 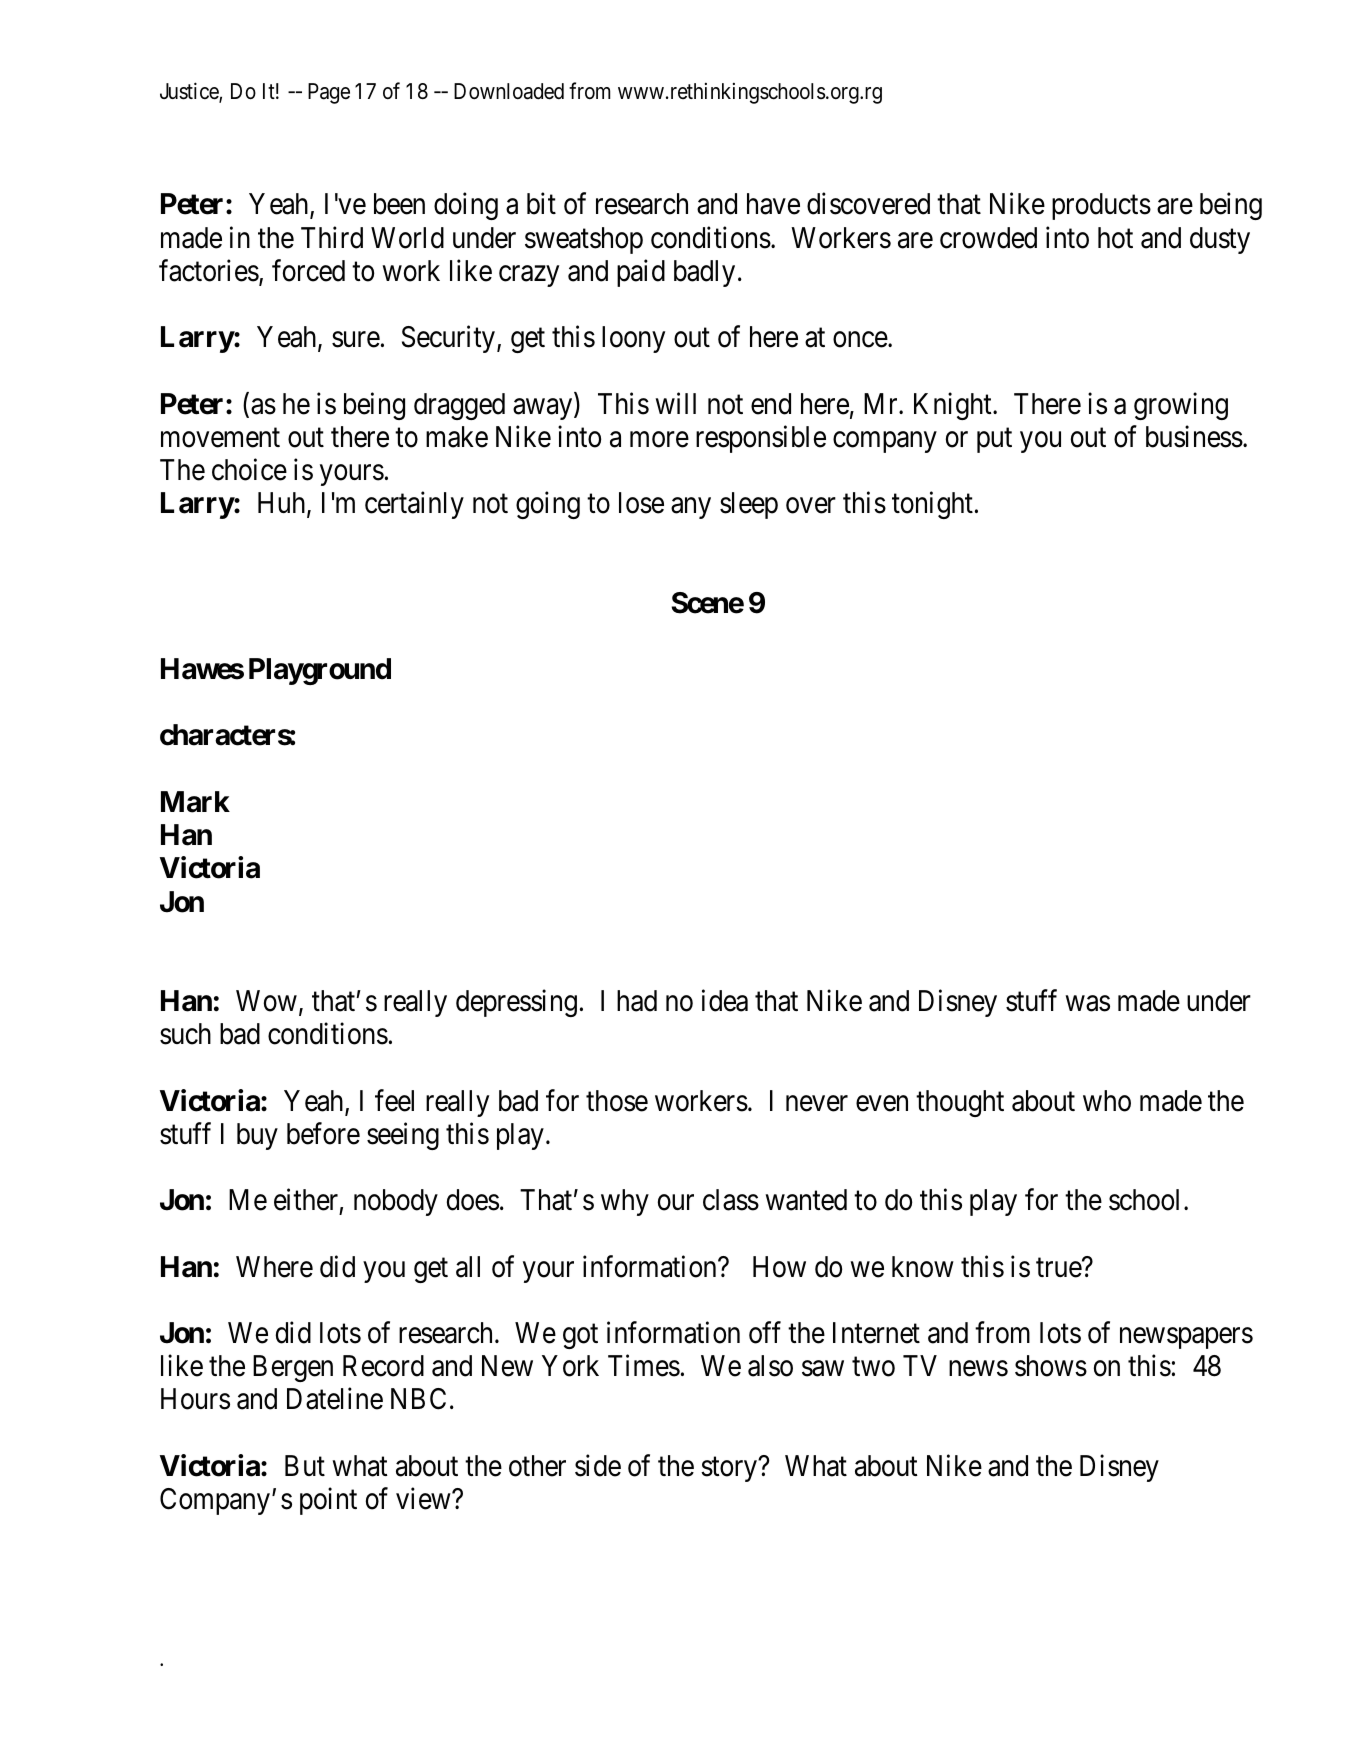 What do you see at coordinates (266, 1001) in the screenshot?
I see `Wow` at bounding box center [266, 1001].
